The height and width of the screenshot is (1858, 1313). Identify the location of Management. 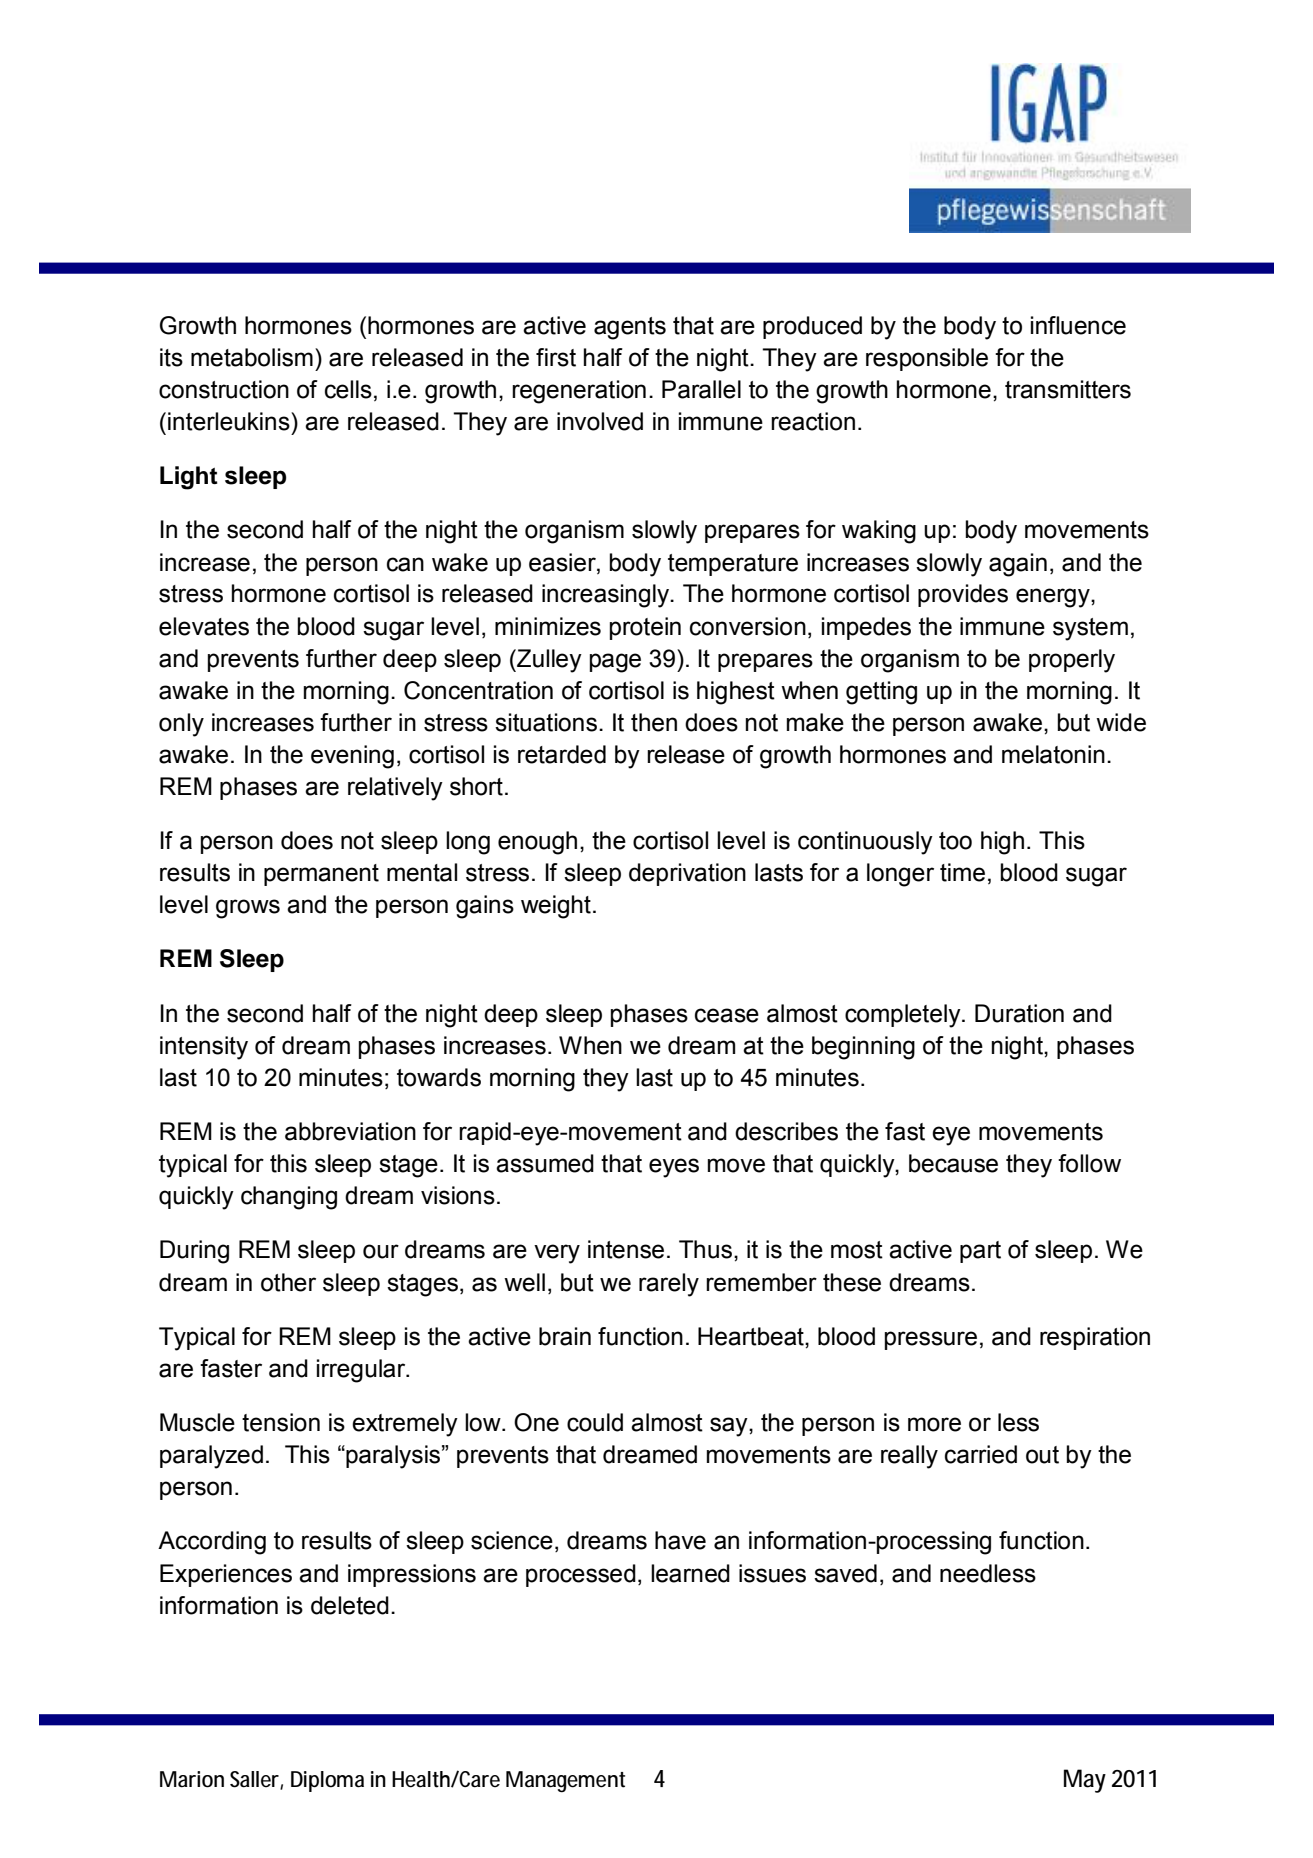
(565, 1782).
